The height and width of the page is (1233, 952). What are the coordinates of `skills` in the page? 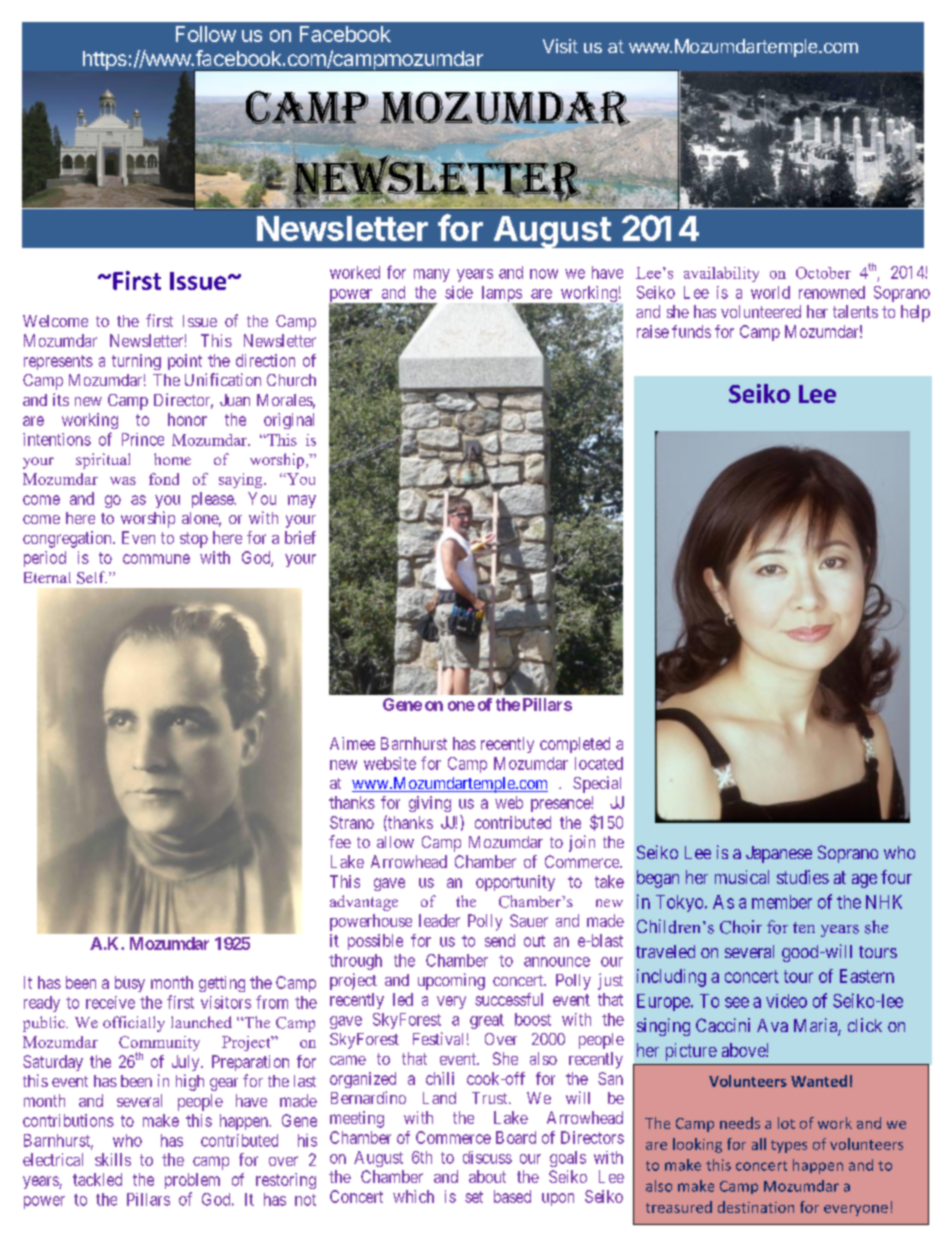 It's located at (113, 1159).
